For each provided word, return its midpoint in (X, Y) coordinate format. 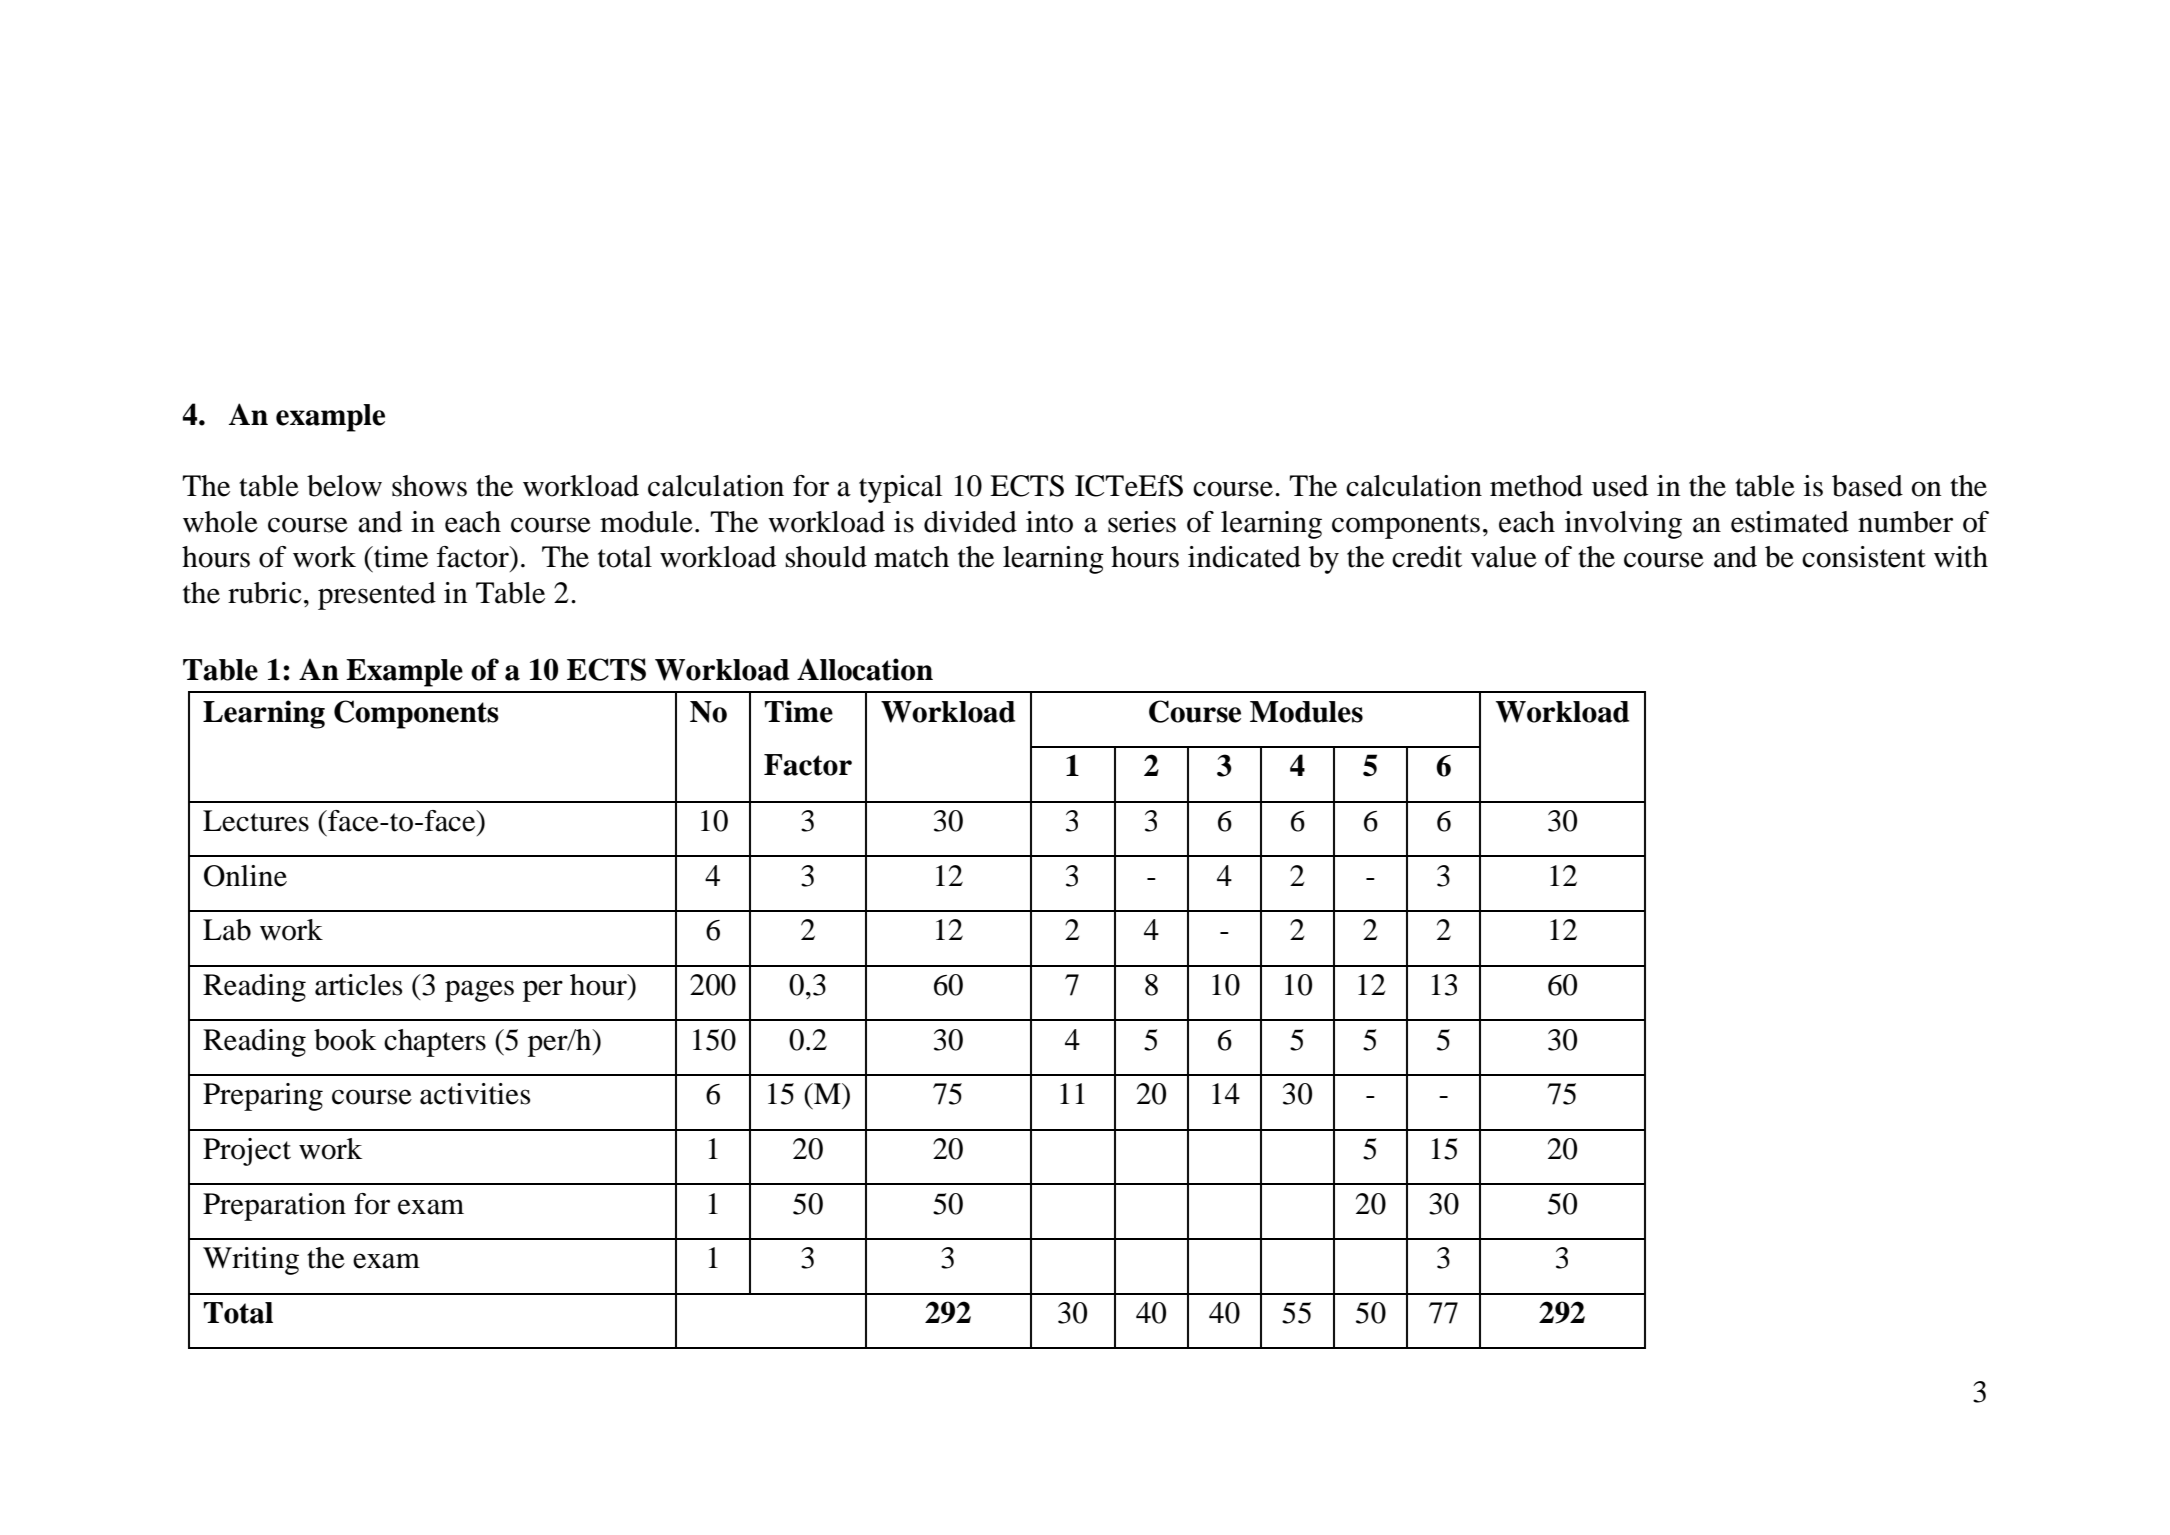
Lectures (256, 821)
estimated (1790, 522)
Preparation (274, 1207)
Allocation (865, 669)
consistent (1864, 557)
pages (479, 991)
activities (475, 1094)
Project (247, 1152)
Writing (251, 1261)
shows (429, 486)
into (1049, 522)
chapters (435, 1043)
